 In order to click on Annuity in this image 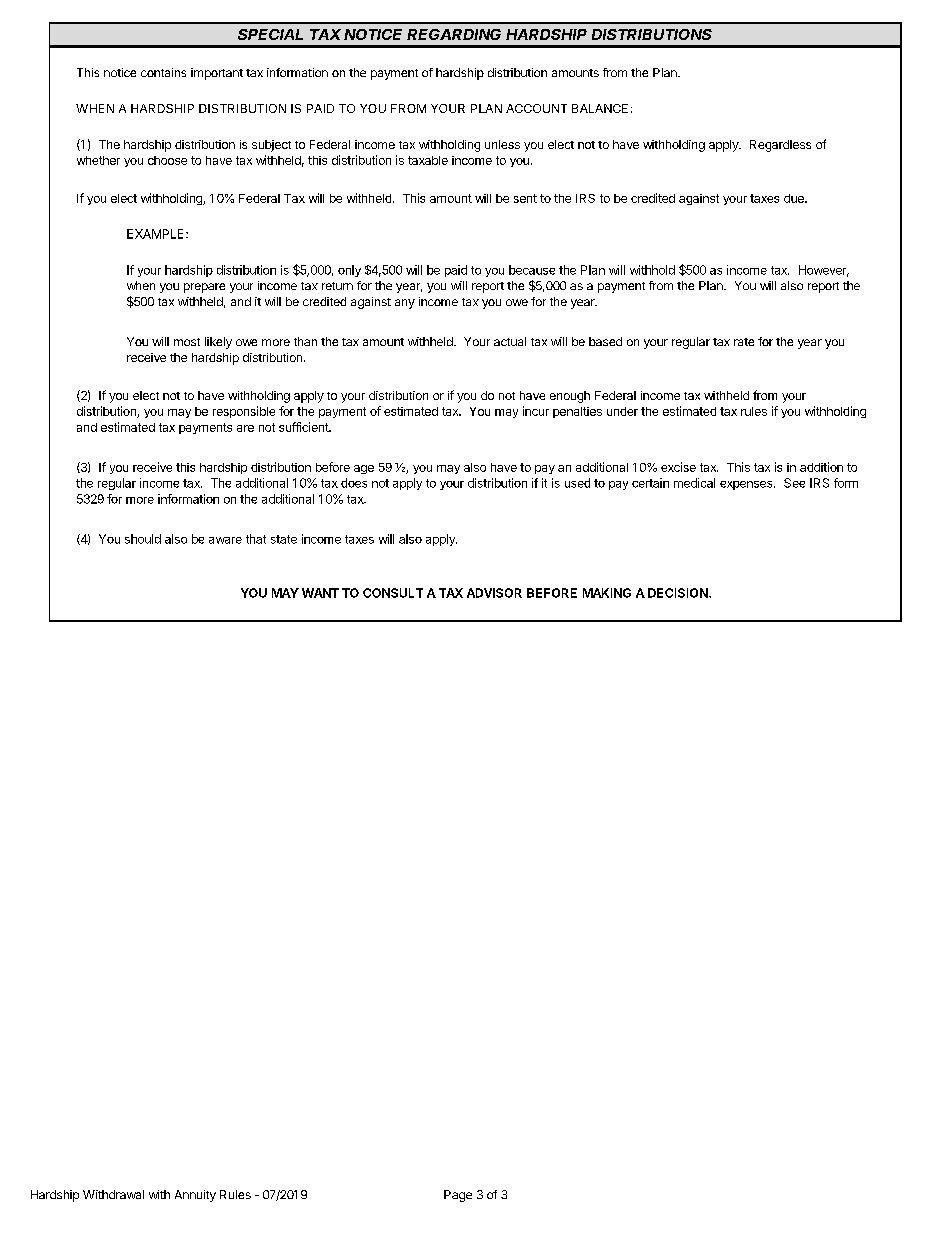, I will do `click(195, 1196)`.
